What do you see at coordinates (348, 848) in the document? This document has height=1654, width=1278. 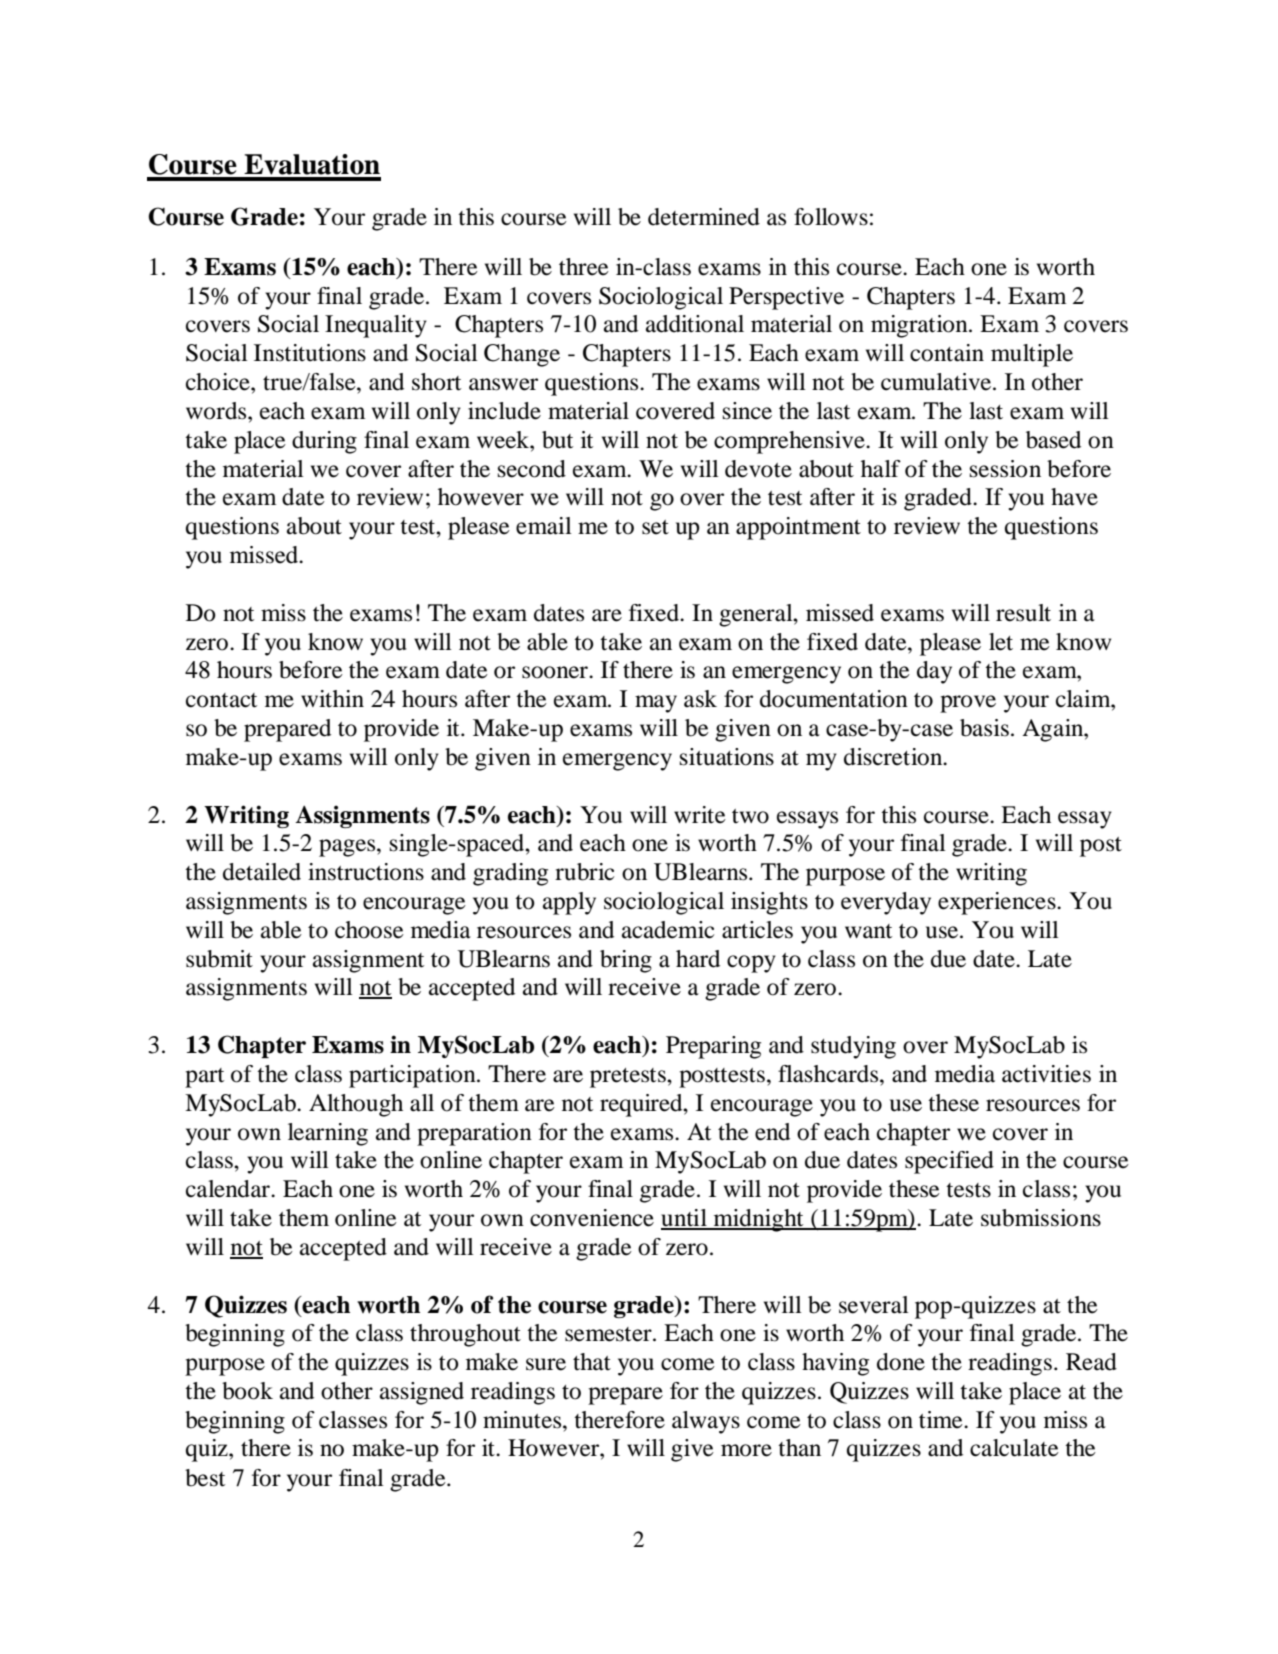 I see `pages` at bounding box center [348, 848].
